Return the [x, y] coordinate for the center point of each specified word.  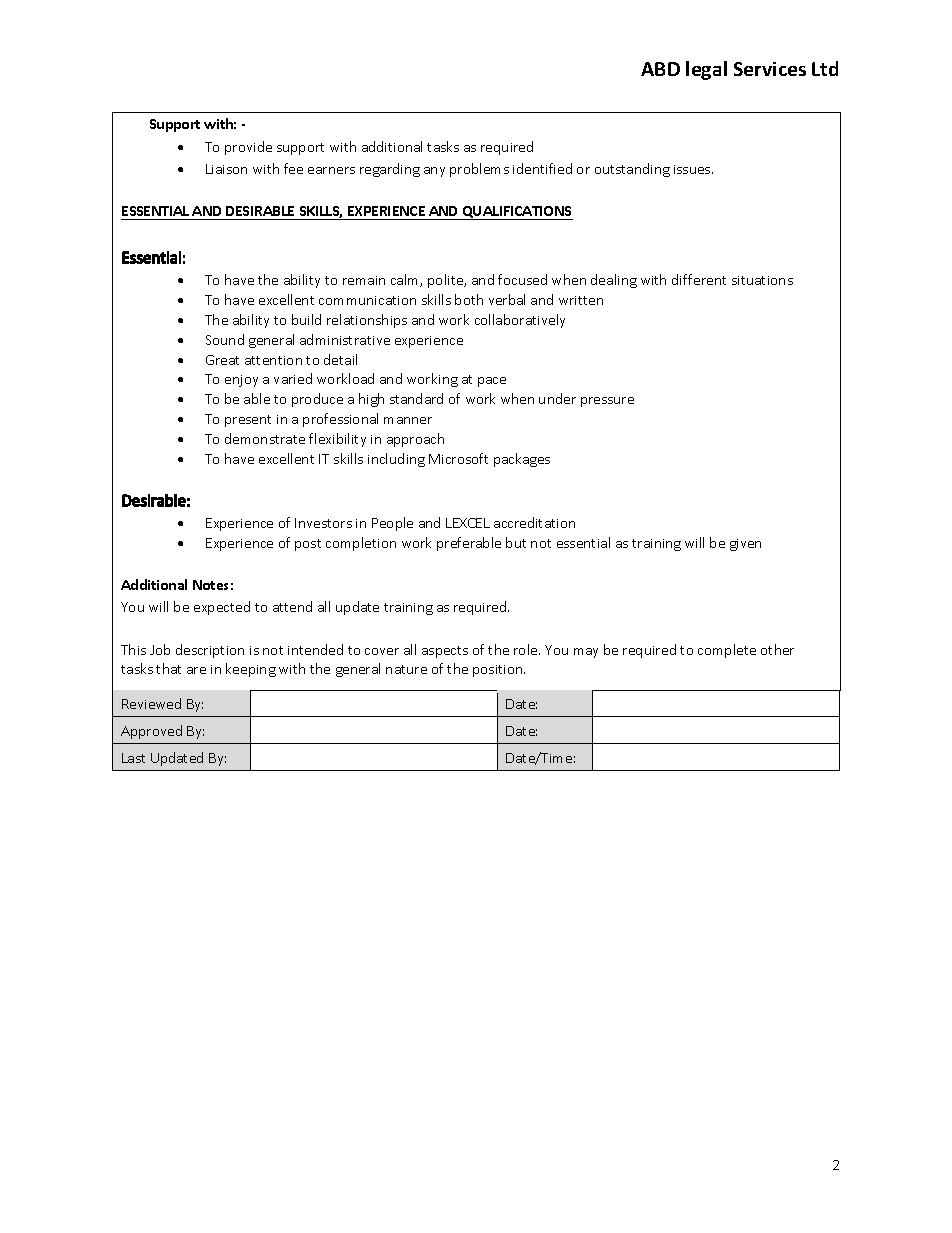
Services [770, 69]
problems [479, 170]
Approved [151, 732]
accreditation [534, 522]
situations [762, 280]
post [308, 545]
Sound [225, 339]
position [499, 671]
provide [248, 148]
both [469, 299]
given [745, 545]
